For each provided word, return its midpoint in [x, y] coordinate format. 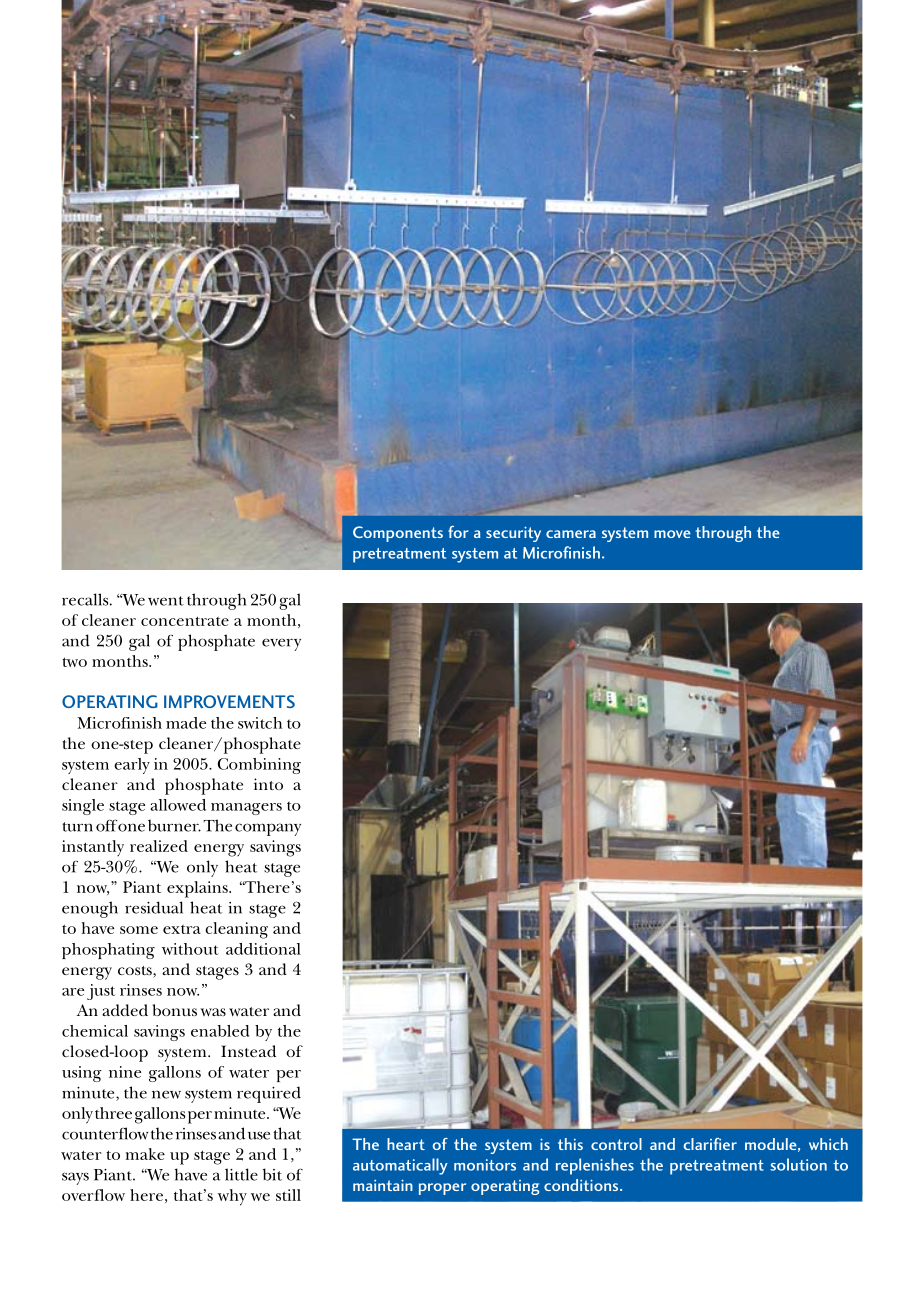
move [672, 534]
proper [442, 1189]
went [166, 601]
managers [246, 809]
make [145, 1154]
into [268, 784]
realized [159, 846]
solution [798, 1164]
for [458, 532]
